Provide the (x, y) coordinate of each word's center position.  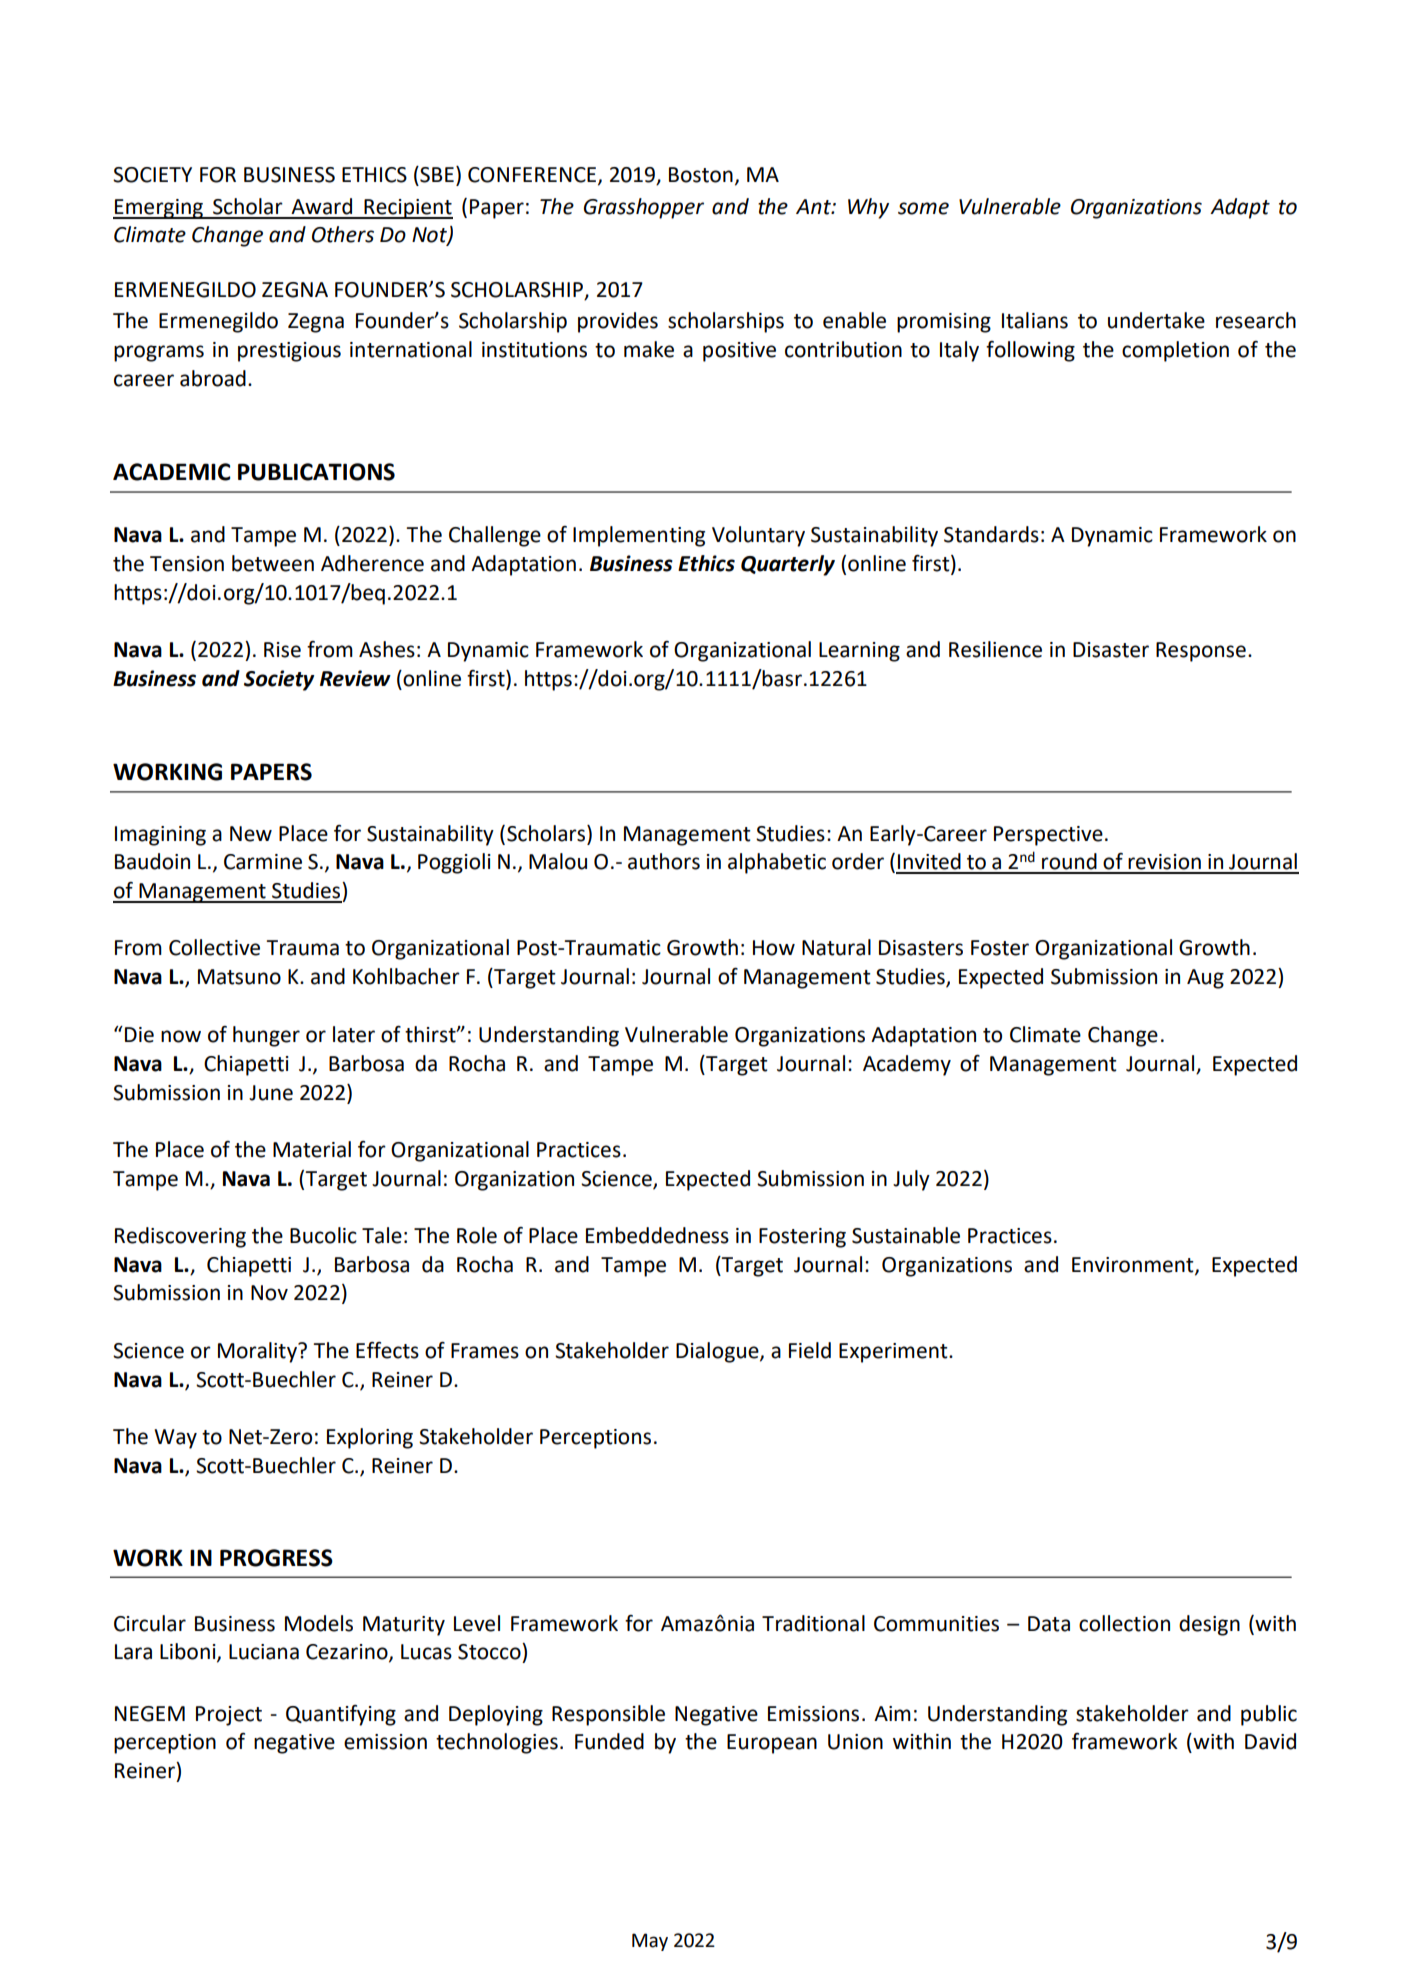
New (251, 834)
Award (321, 206)
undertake (1156, 320)
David (1270, 1741)
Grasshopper (644, 208)
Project (229, 1716)
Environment (1134, 1266)
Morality (258, 1352)
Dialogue (718, 1352)
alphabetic (777, 863)
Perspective (1048, 836)
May (650, 1942)
